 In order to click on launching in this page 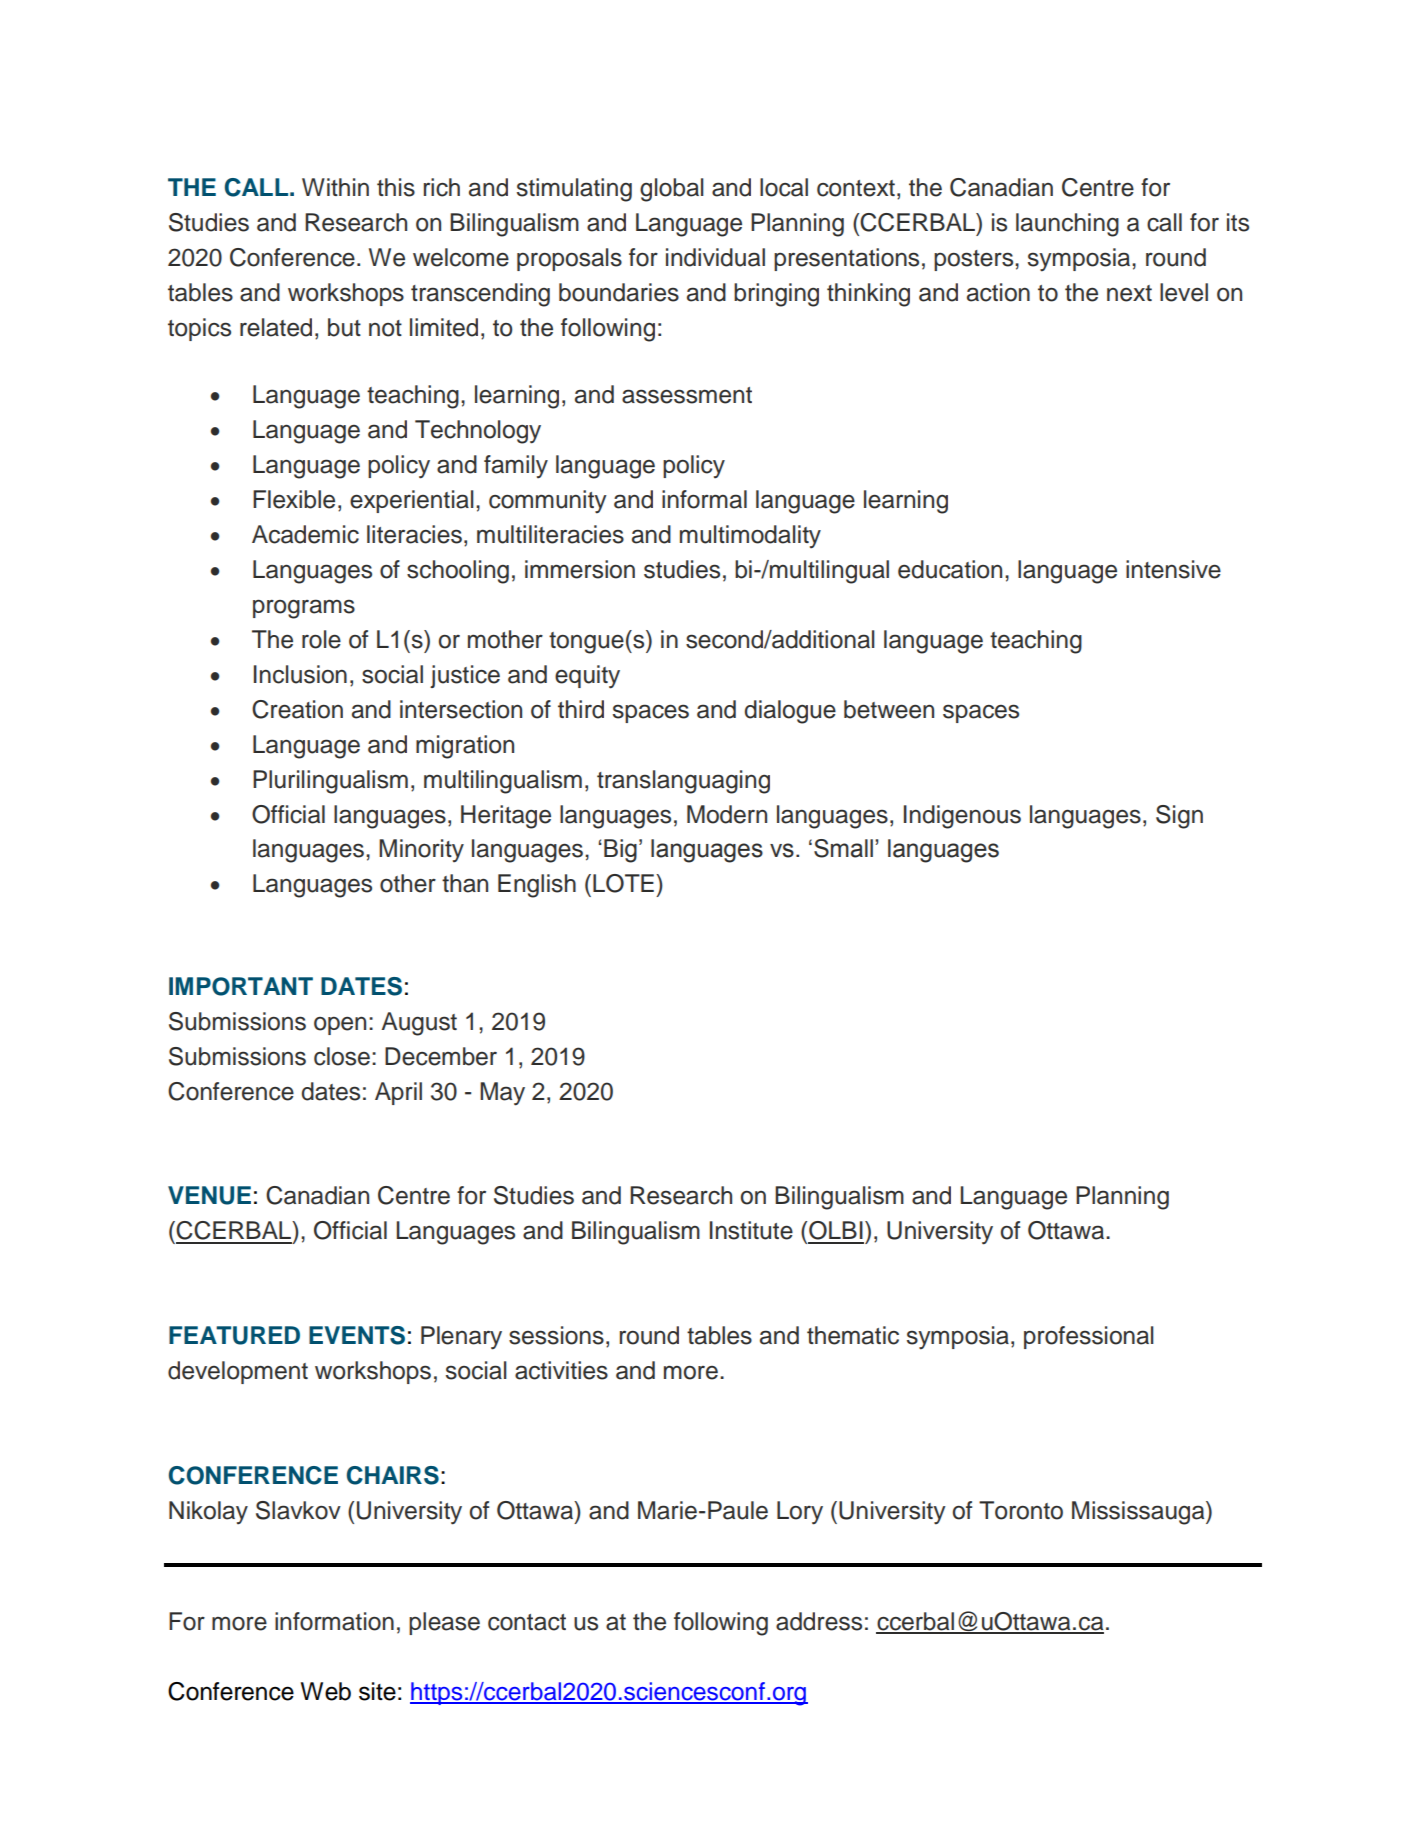, I will do `click(1067, 225)`.
